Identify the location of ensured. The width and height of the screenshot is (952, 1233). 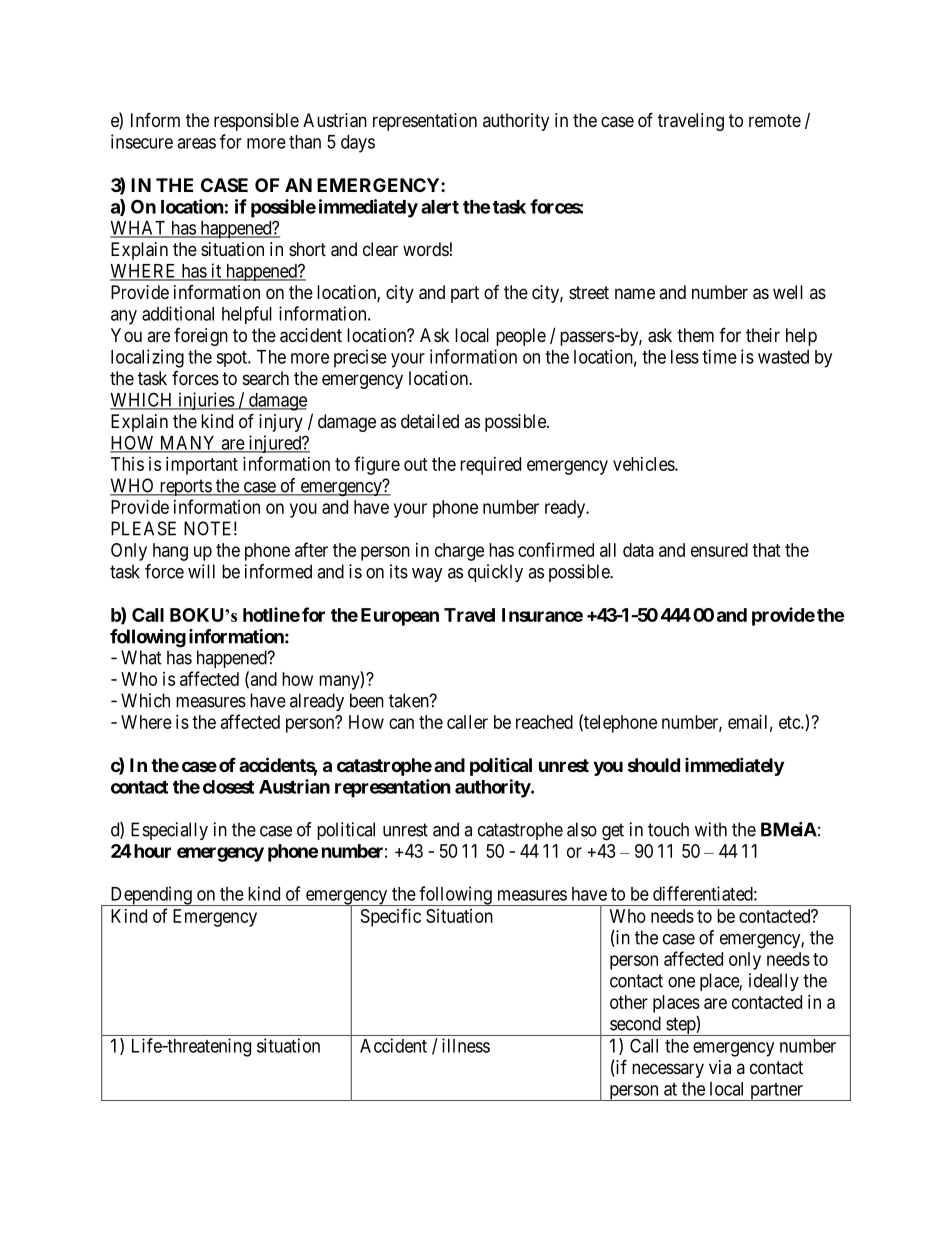
(719, 550).
